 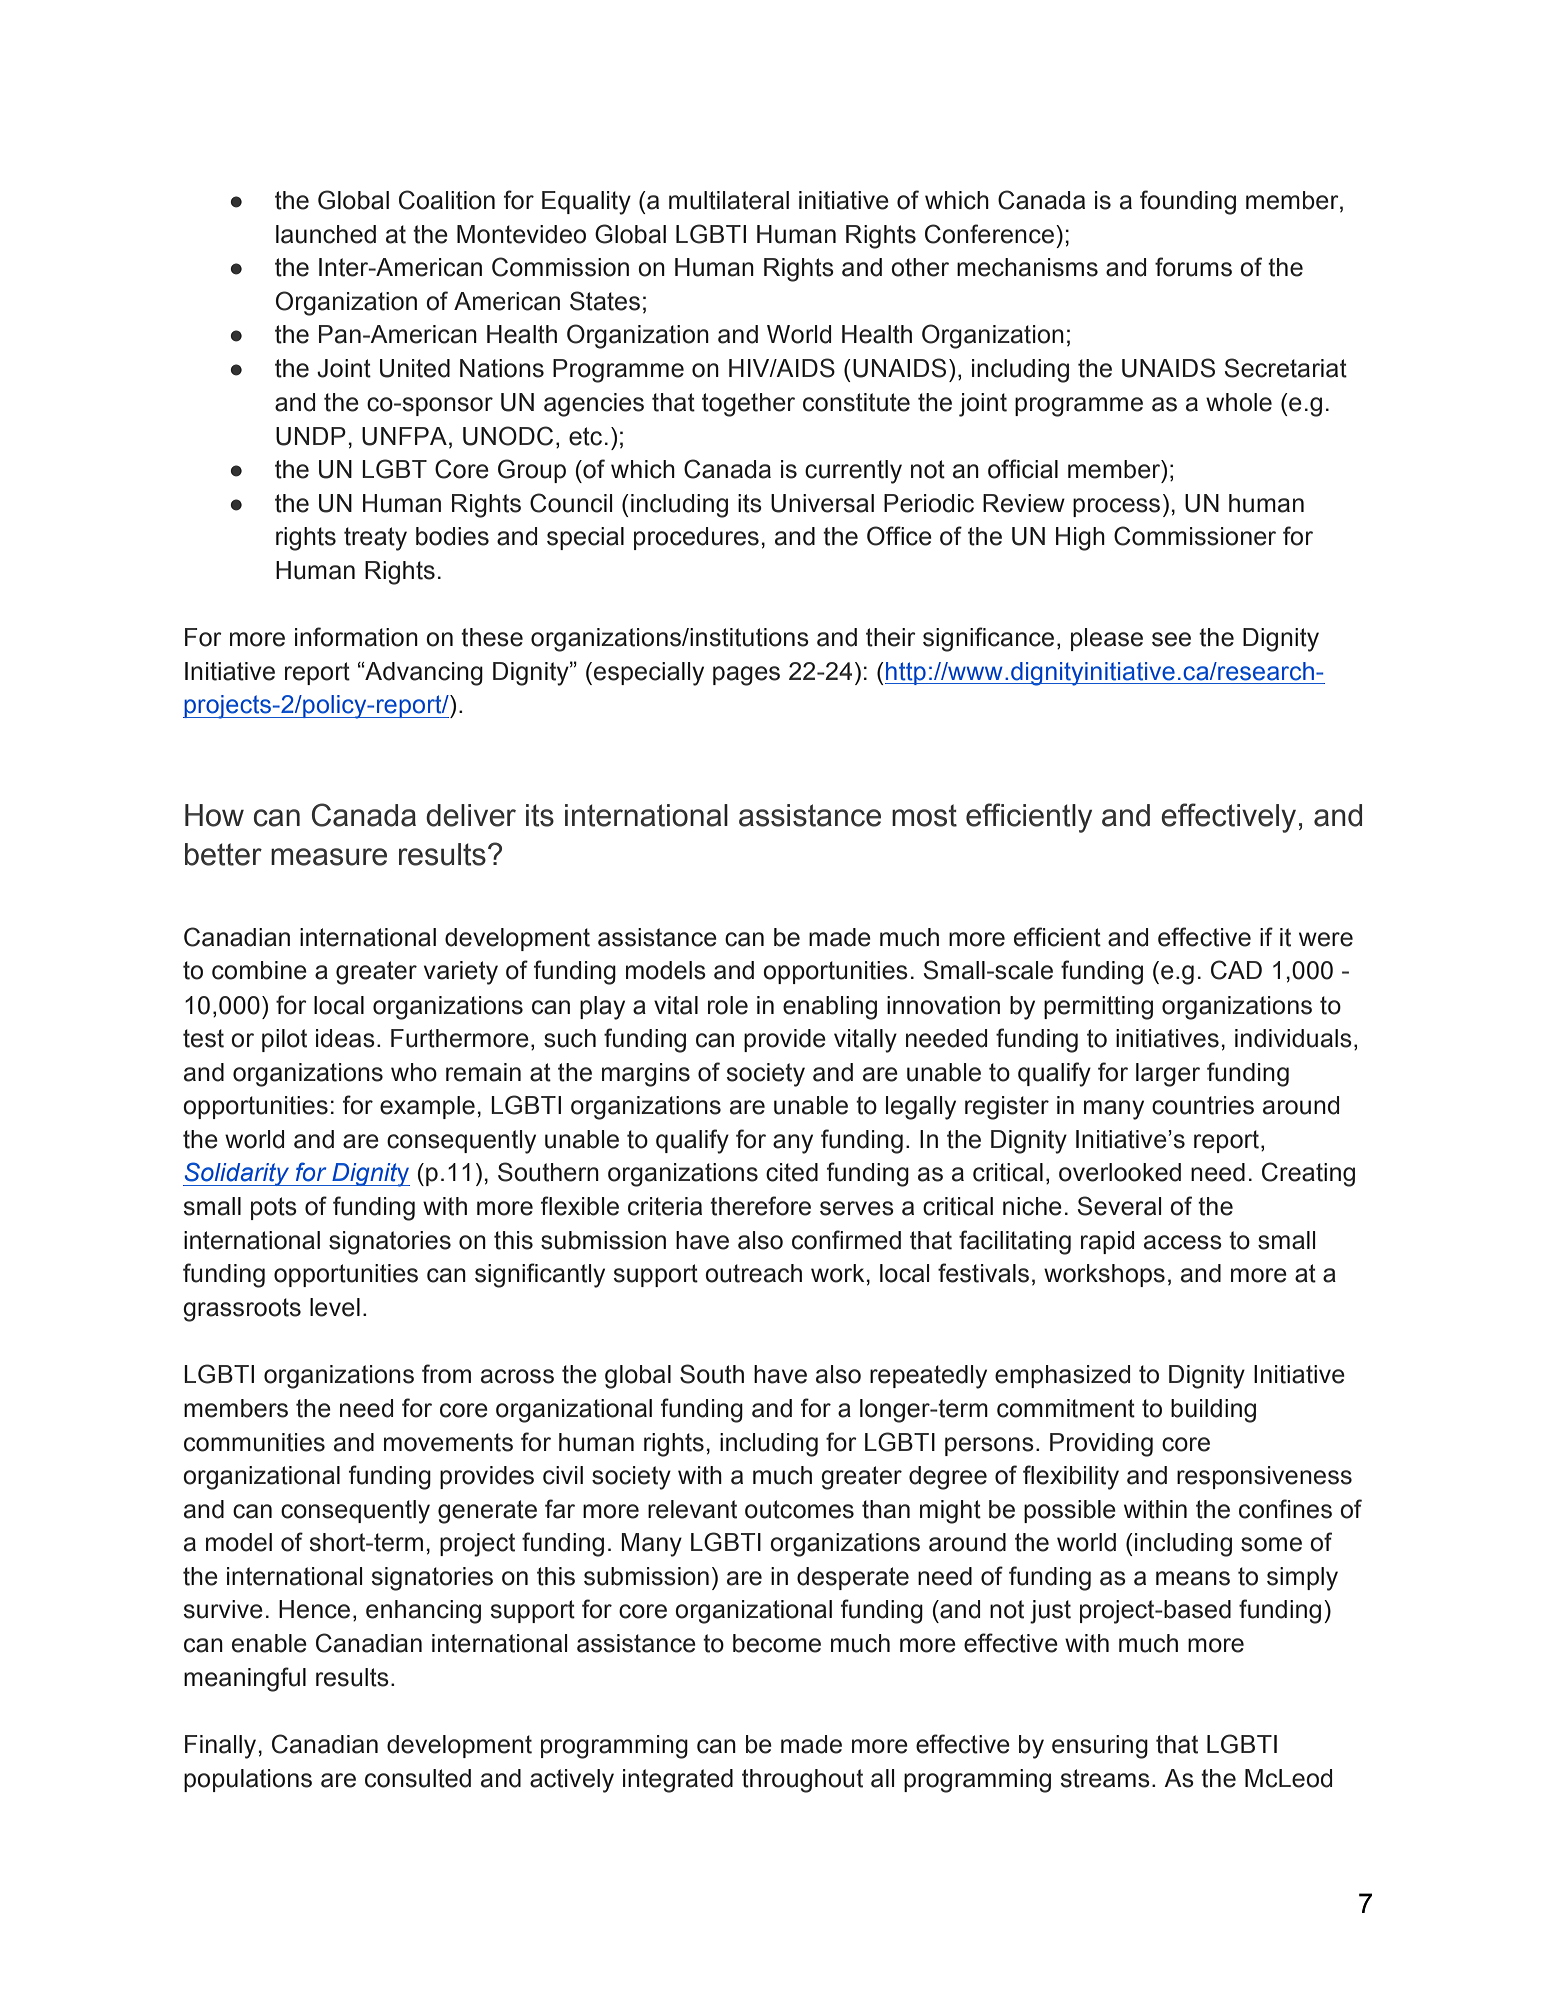 What do you see at coordinates (345, 1038) in the screenshot?
I see `ideas` at bounding box center [345, 1038].
